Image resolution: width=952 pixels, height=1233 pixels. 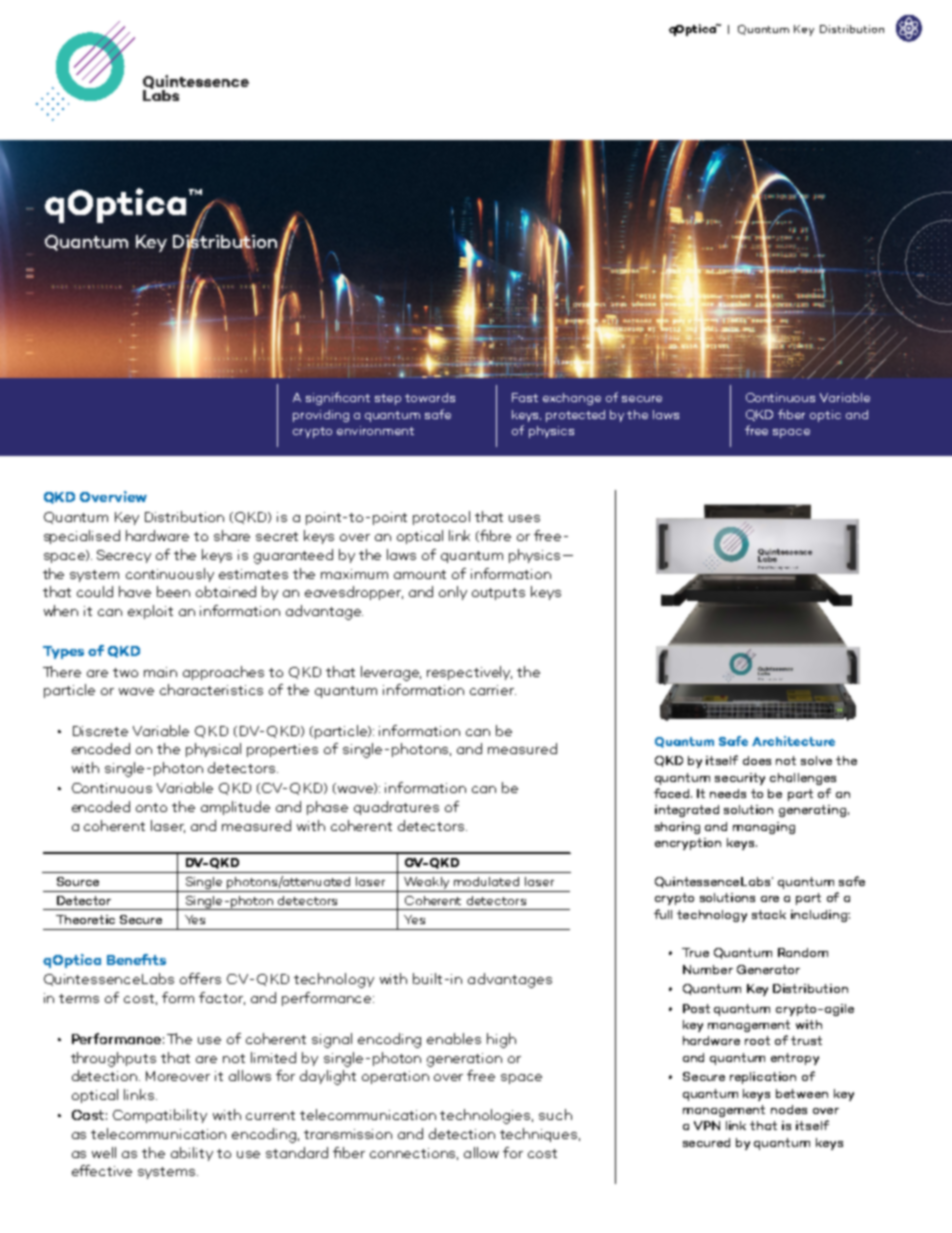 I want to click on Architecture, so click(x=793, y=741).
